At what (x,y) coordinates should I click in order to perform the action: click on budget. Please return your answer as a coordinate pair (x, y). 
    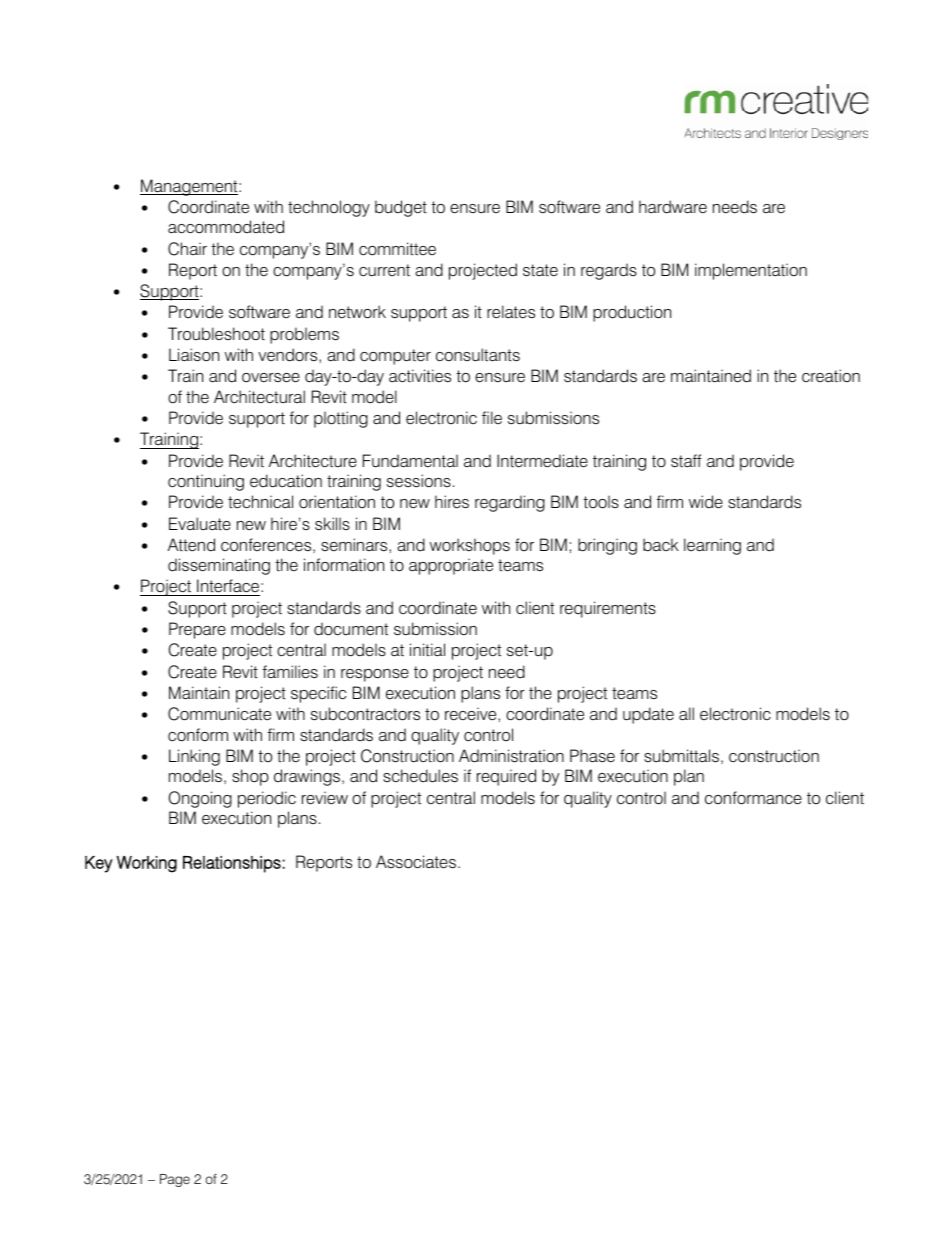
    Looking at the image, I should click on (401, 208).
